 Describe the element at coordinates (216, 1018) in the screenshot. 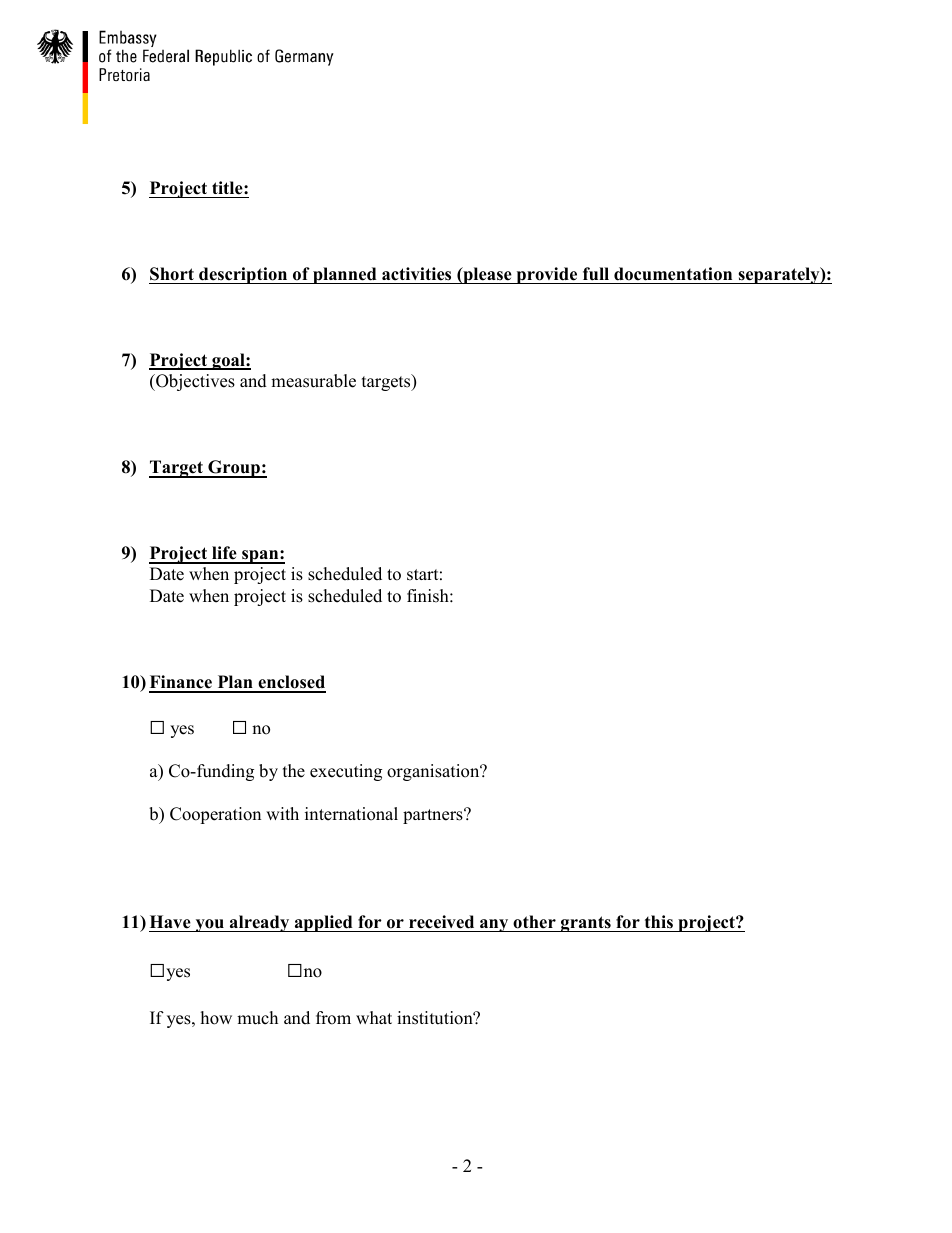

I see `how` at that location.
